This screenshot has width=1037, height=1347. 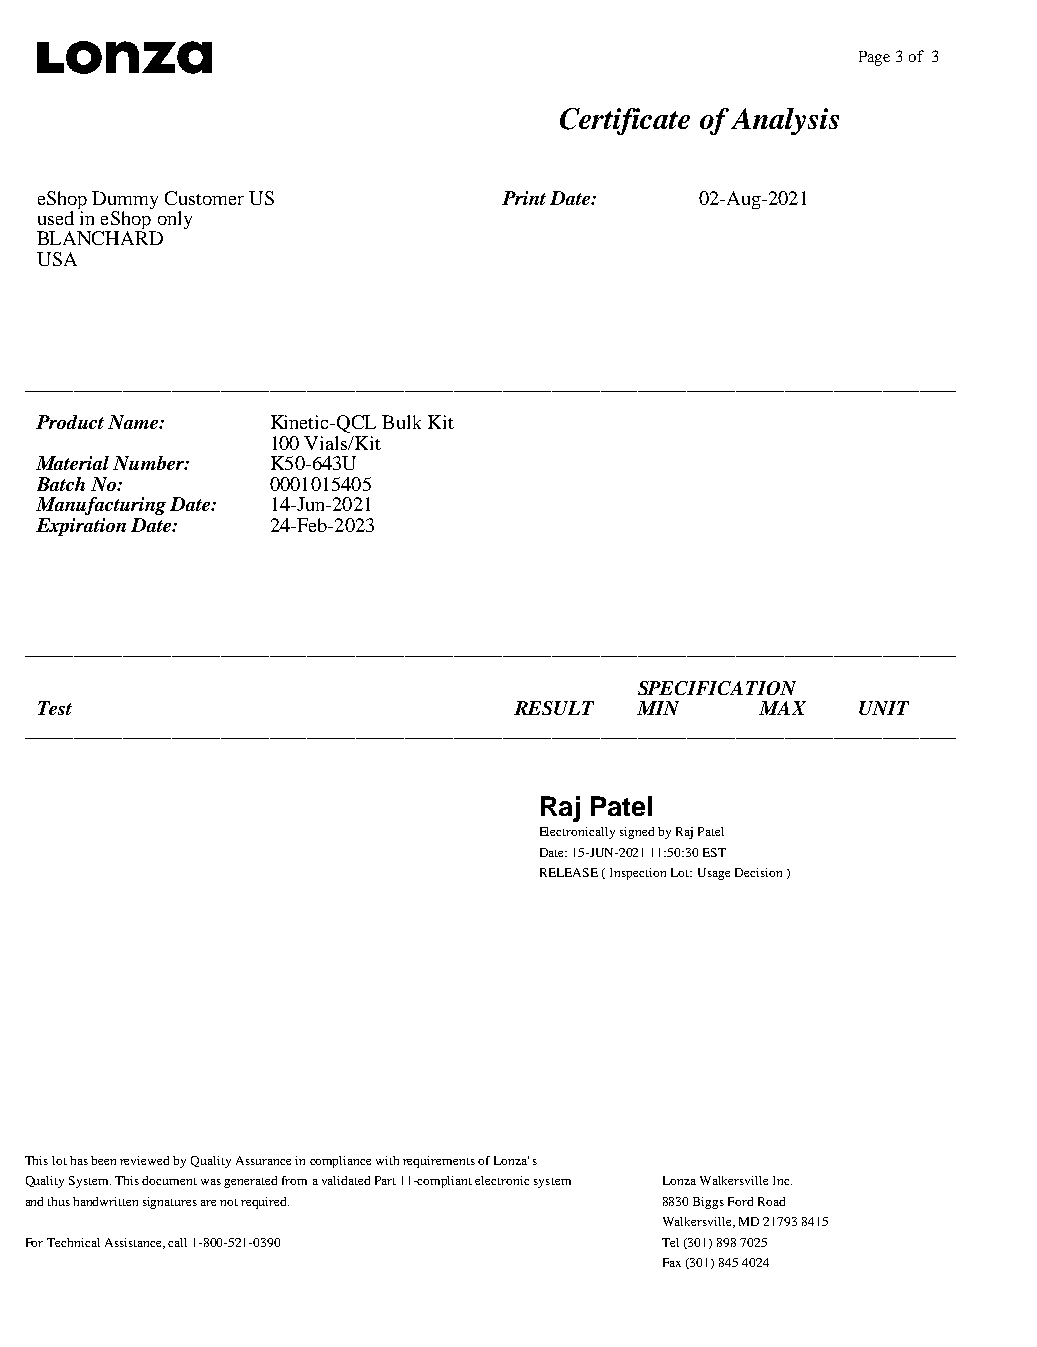 I want to click on Road, so click(x=771, y=1201).
